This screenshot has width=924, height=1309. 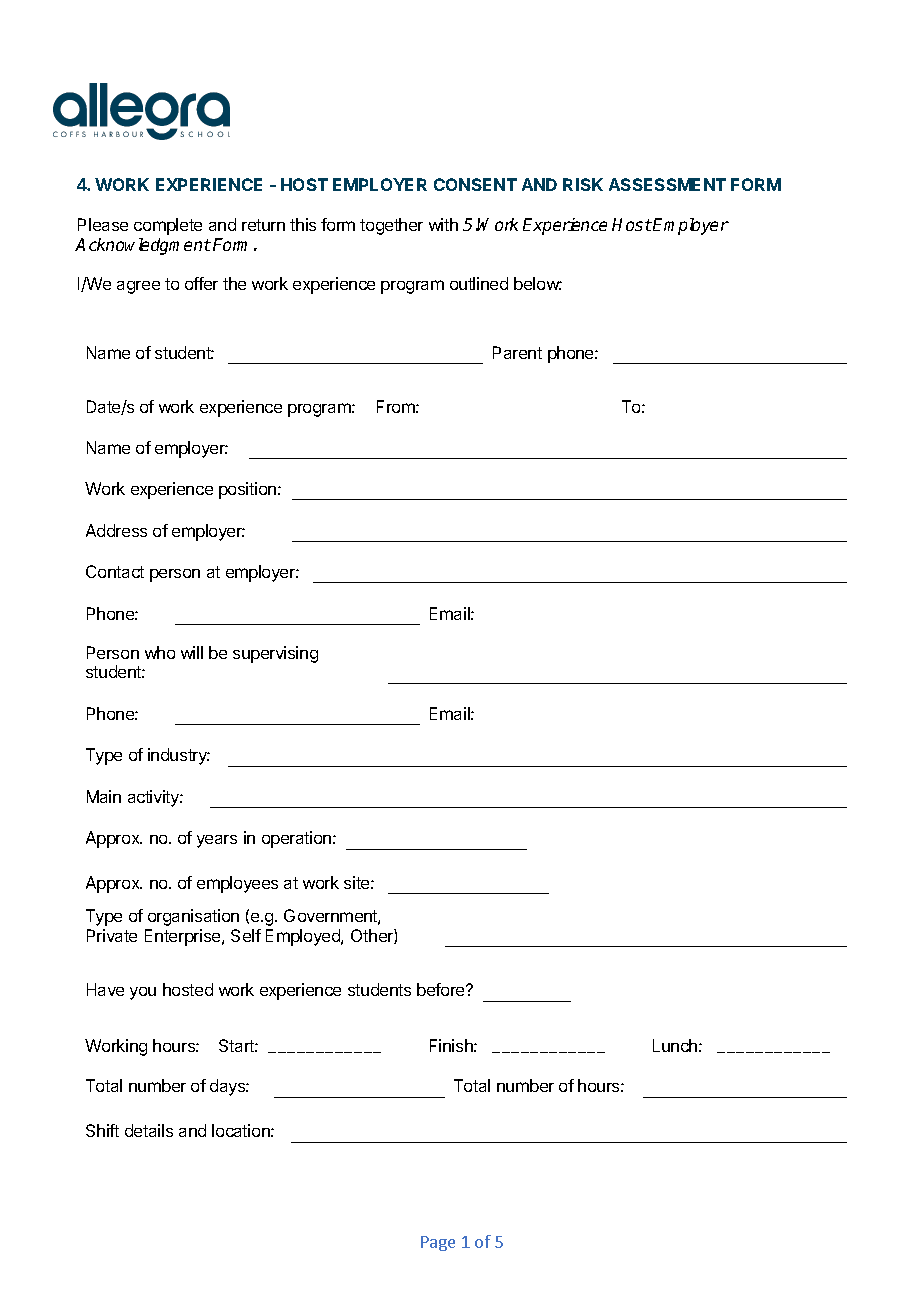 What do you see at coordinates (517, 352) in the screenshot?
I see `Parent` at bounding box center [517, 352].
